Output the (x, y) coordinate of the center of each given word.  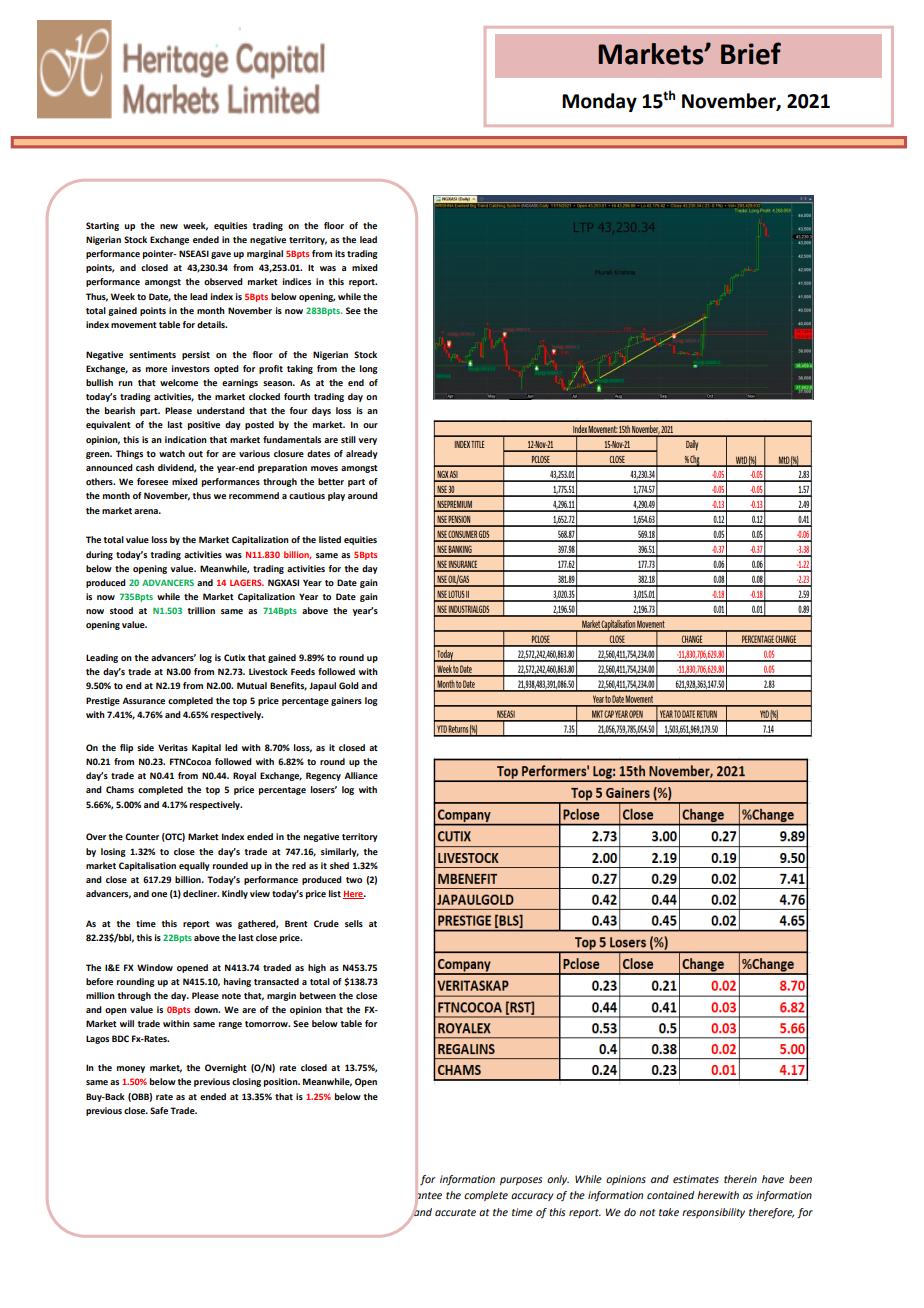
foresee (152, 481)
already (362, 454)
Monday (599, 102)
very (368, 441)
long (369, 369)
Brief (751, 53)
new (169, 226)
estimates (696, 1179)
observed (223, 281)
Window (155, 967)
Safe (159, 1110)
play (336, 496)
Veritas (173, 747)
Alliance (361, 775)
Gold (349, 685)
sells (354, 923)
